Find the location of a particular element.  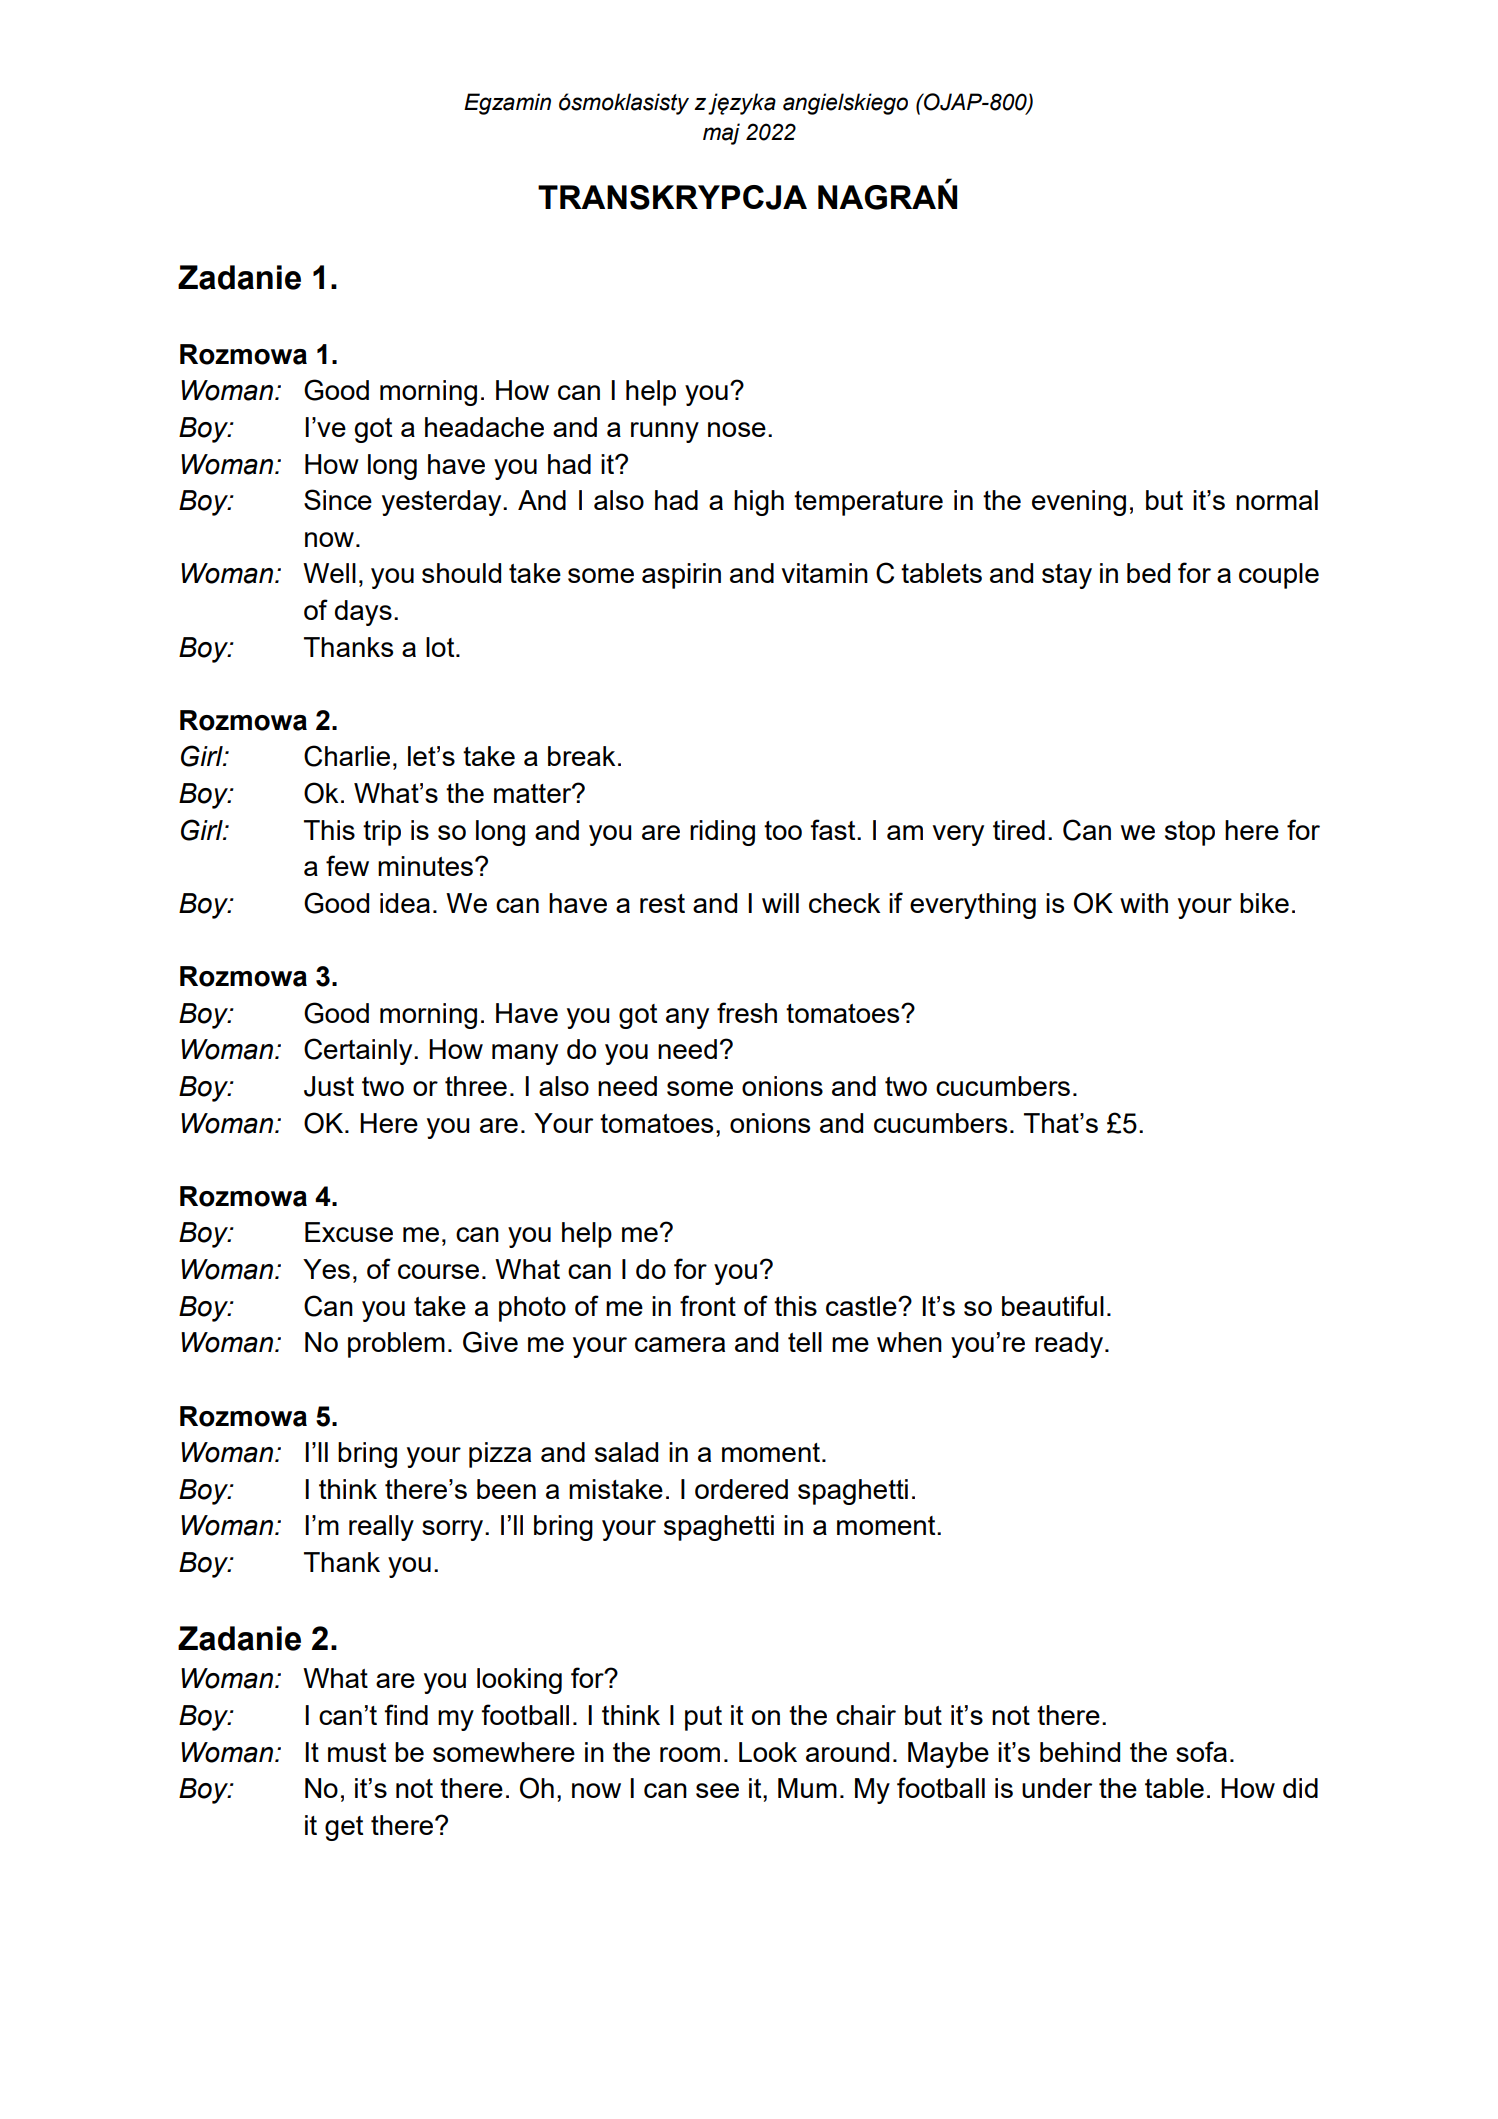

headache is located at coordinates (484, 427).
